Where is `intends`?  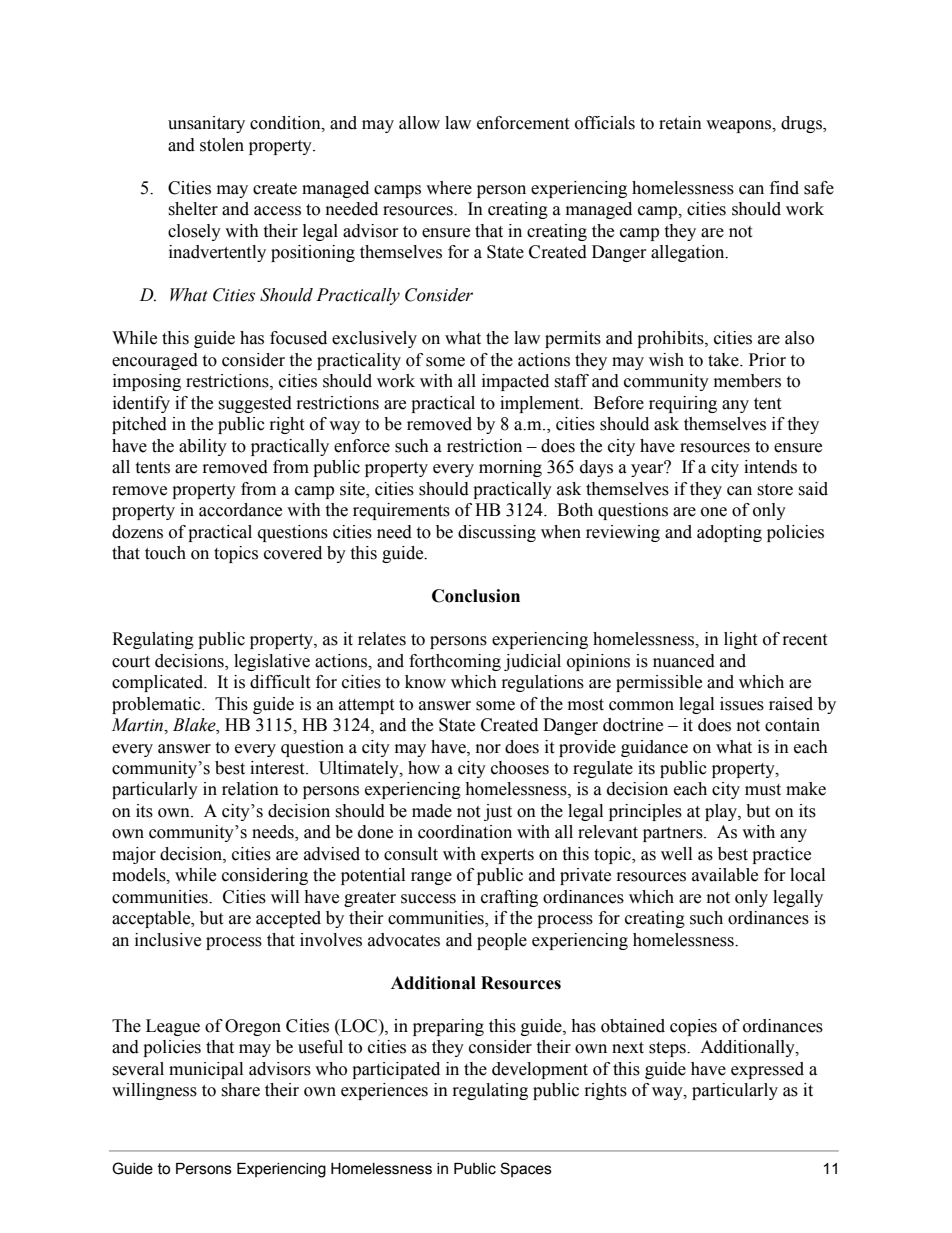
intends is located at coordinates (770, 467).
